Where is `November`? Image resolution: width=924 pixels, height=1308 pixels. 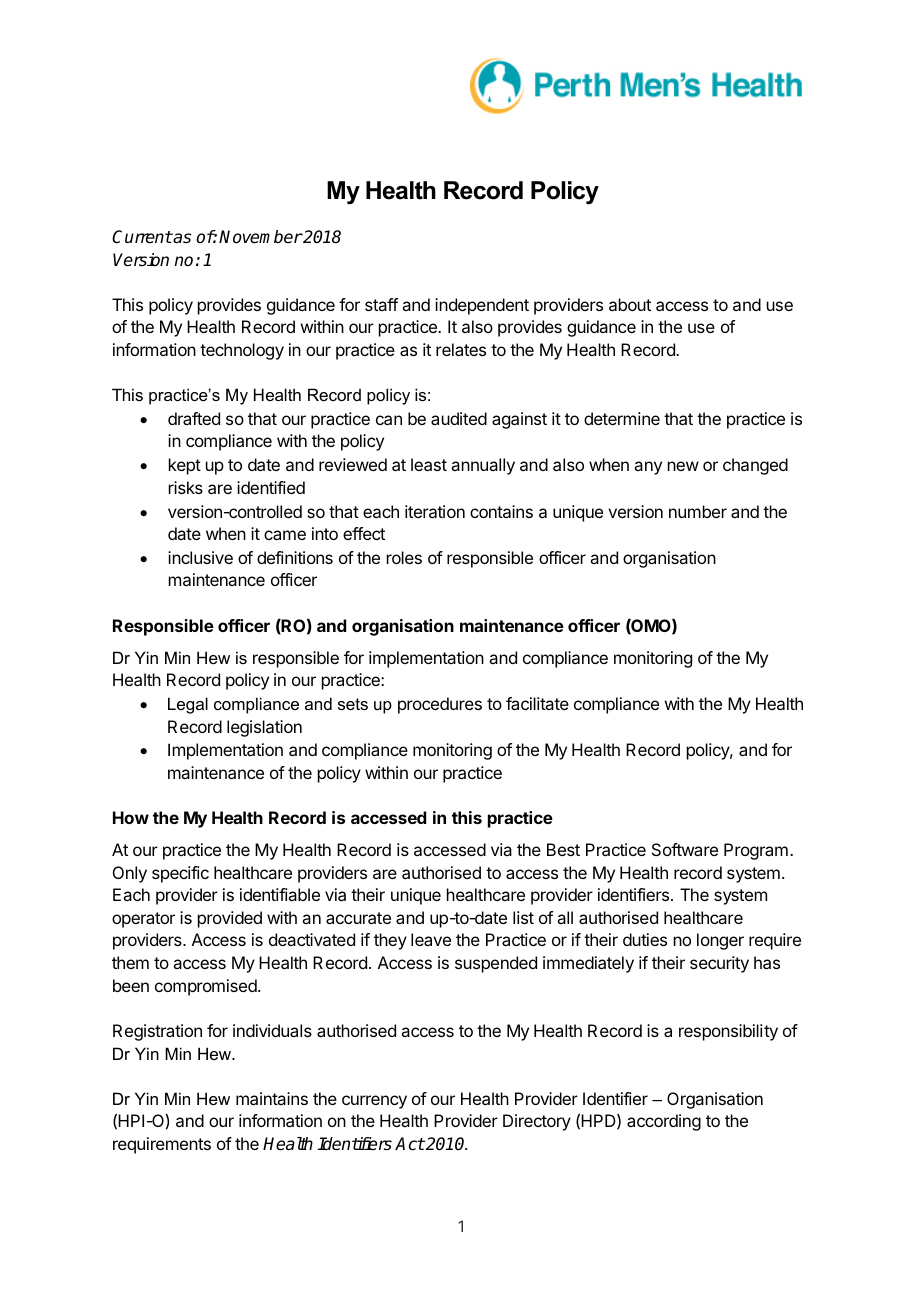
November is located at coordinates (260, 237).
